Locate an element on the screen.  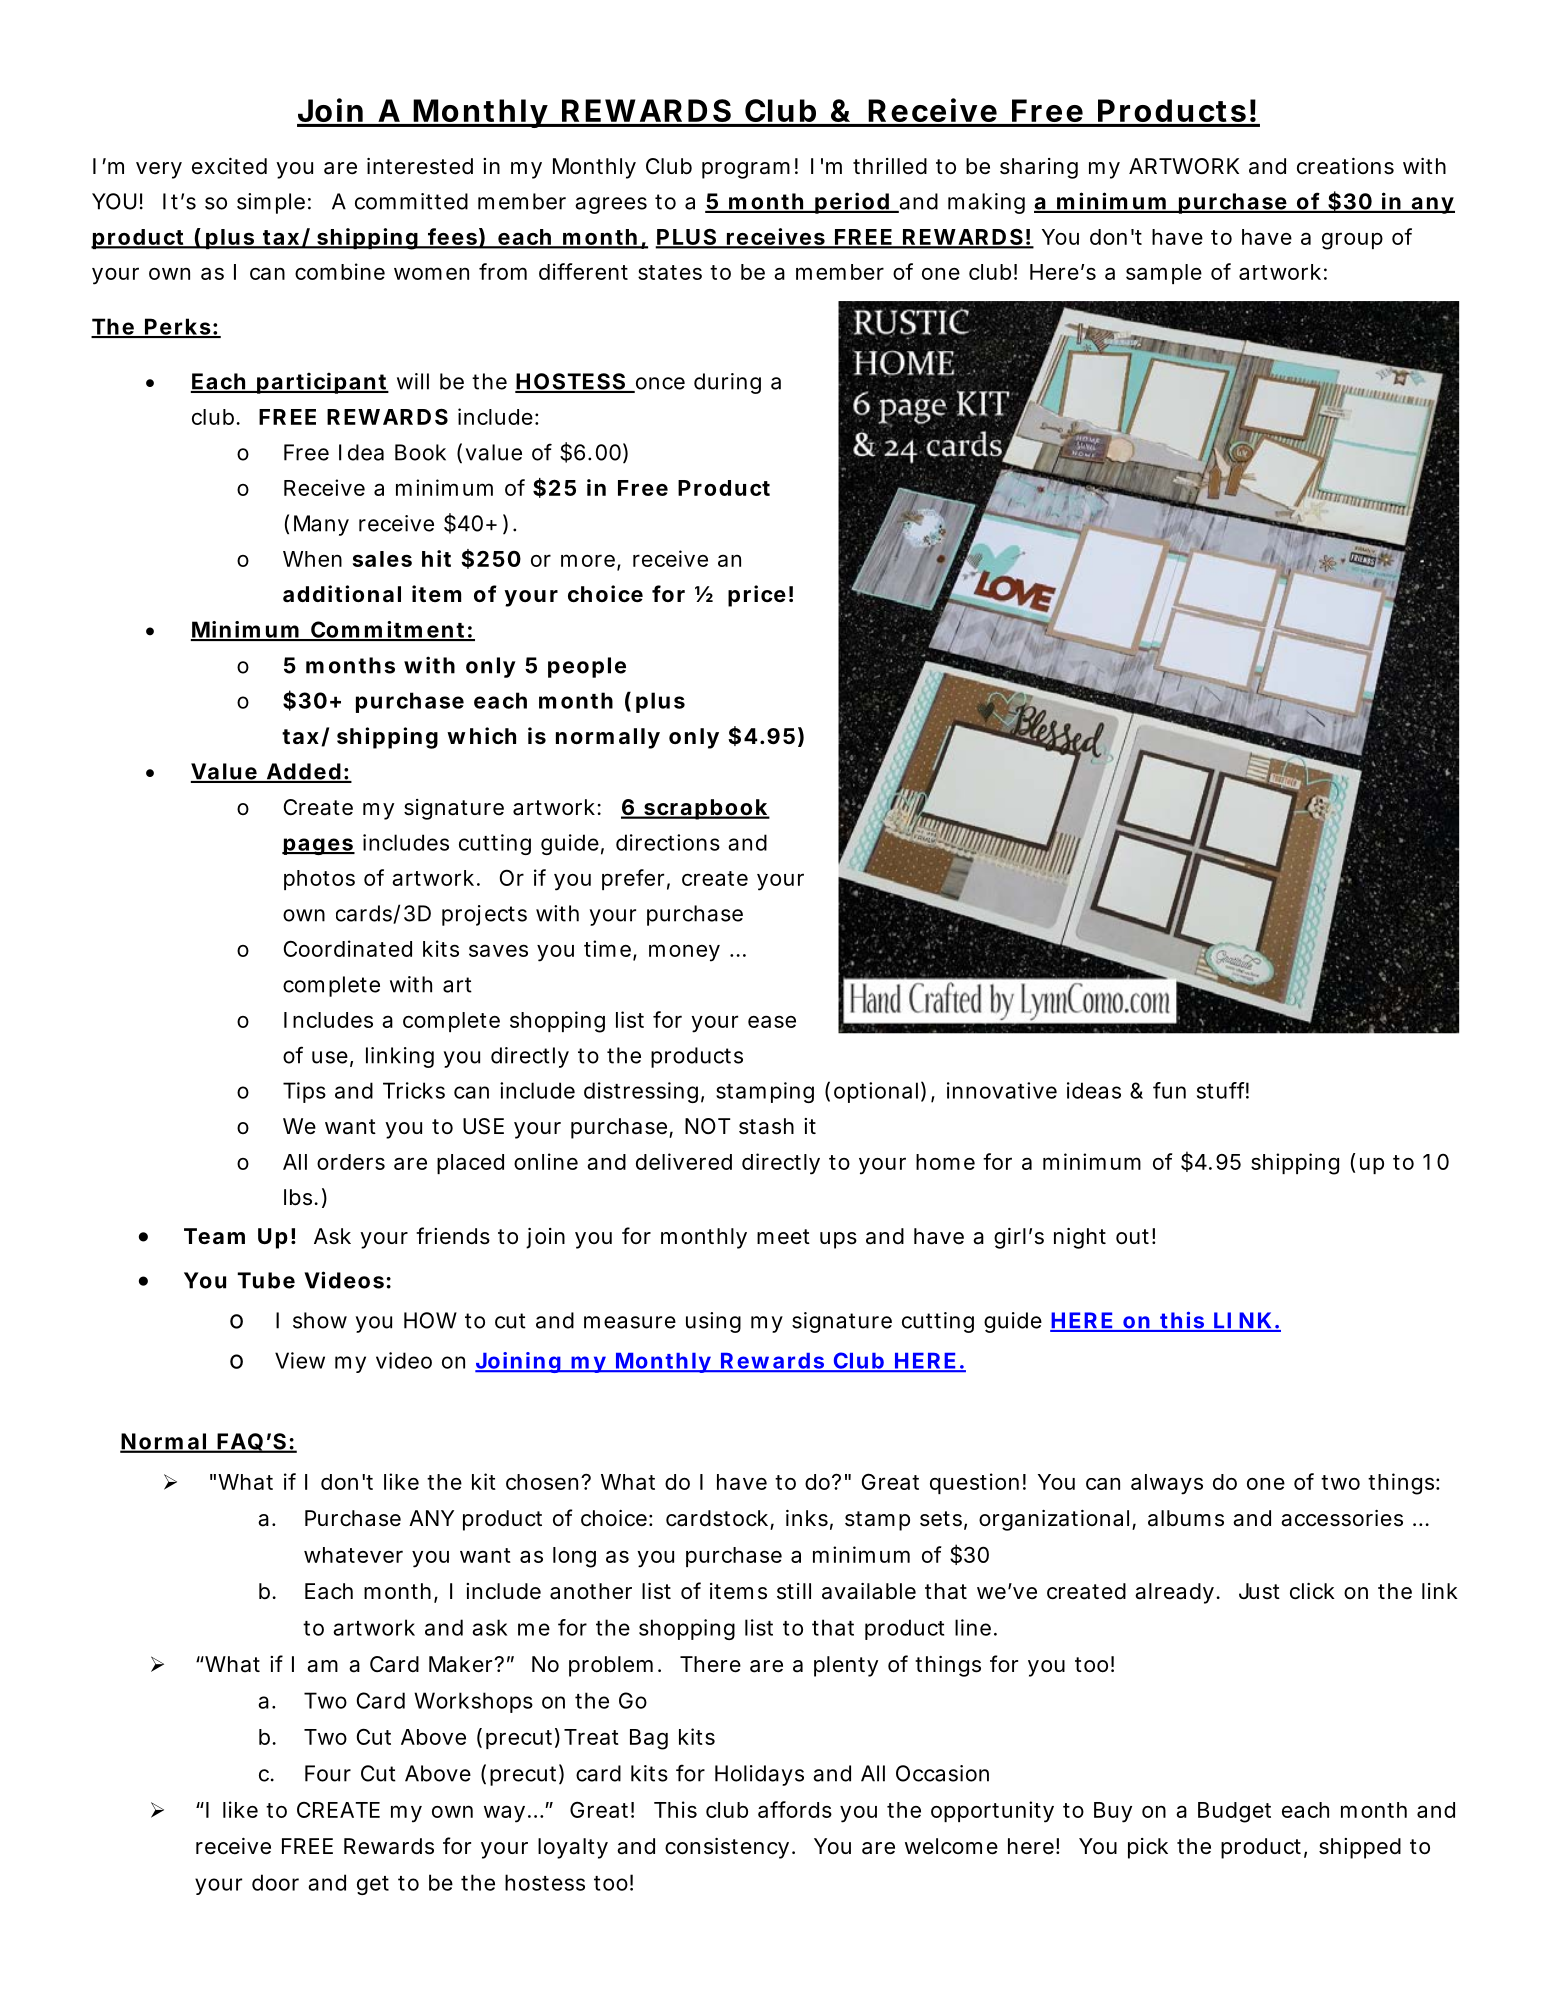
sample is located at coordinates (1164, 274).
